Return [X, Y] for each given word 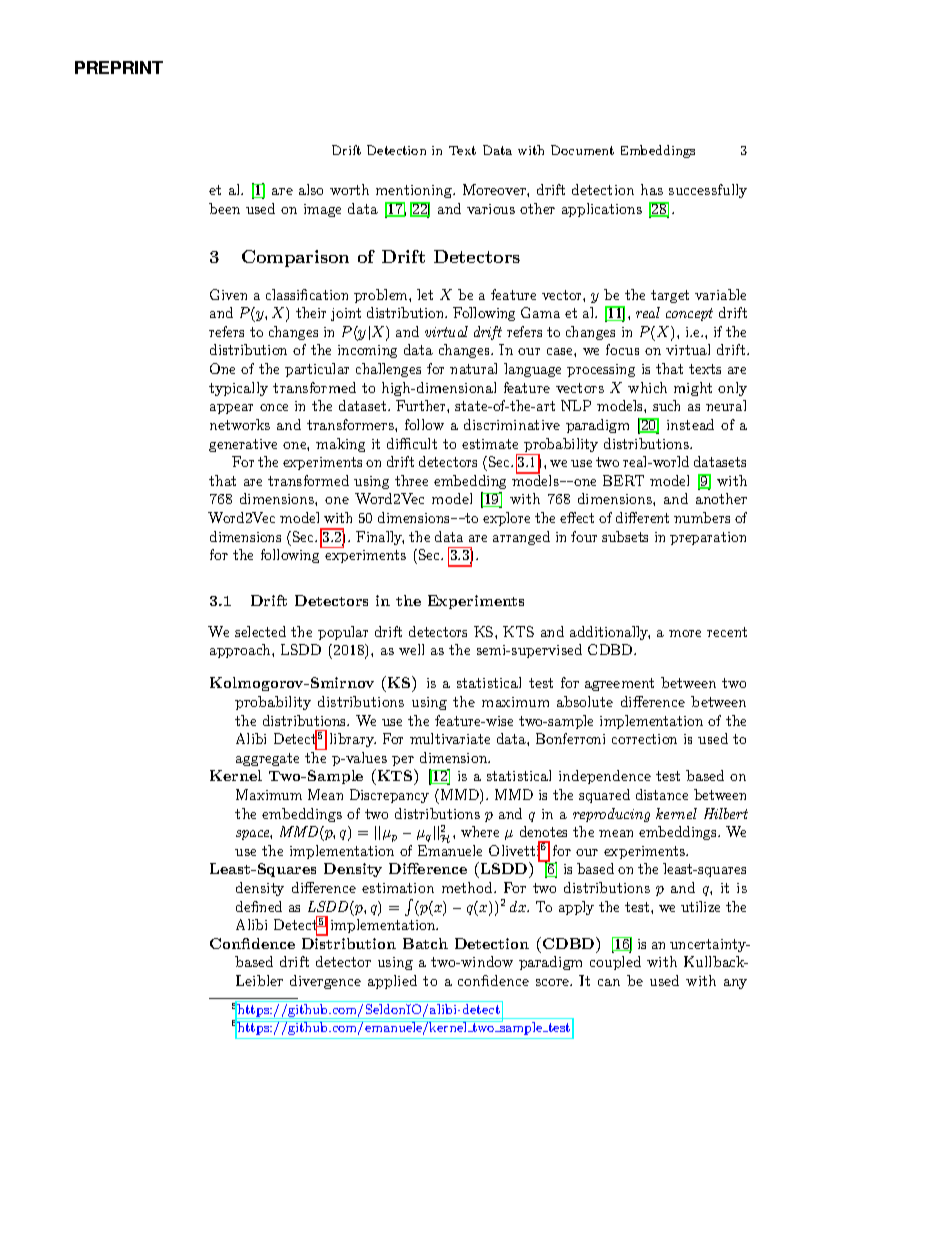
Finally [380, 538]
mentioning [415, 191]
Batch [425, 943]
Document [582, 150]
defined [259, 906]
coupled [615, 963]
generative [243, 445]
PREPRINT [119, 67]
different [642, 517]
